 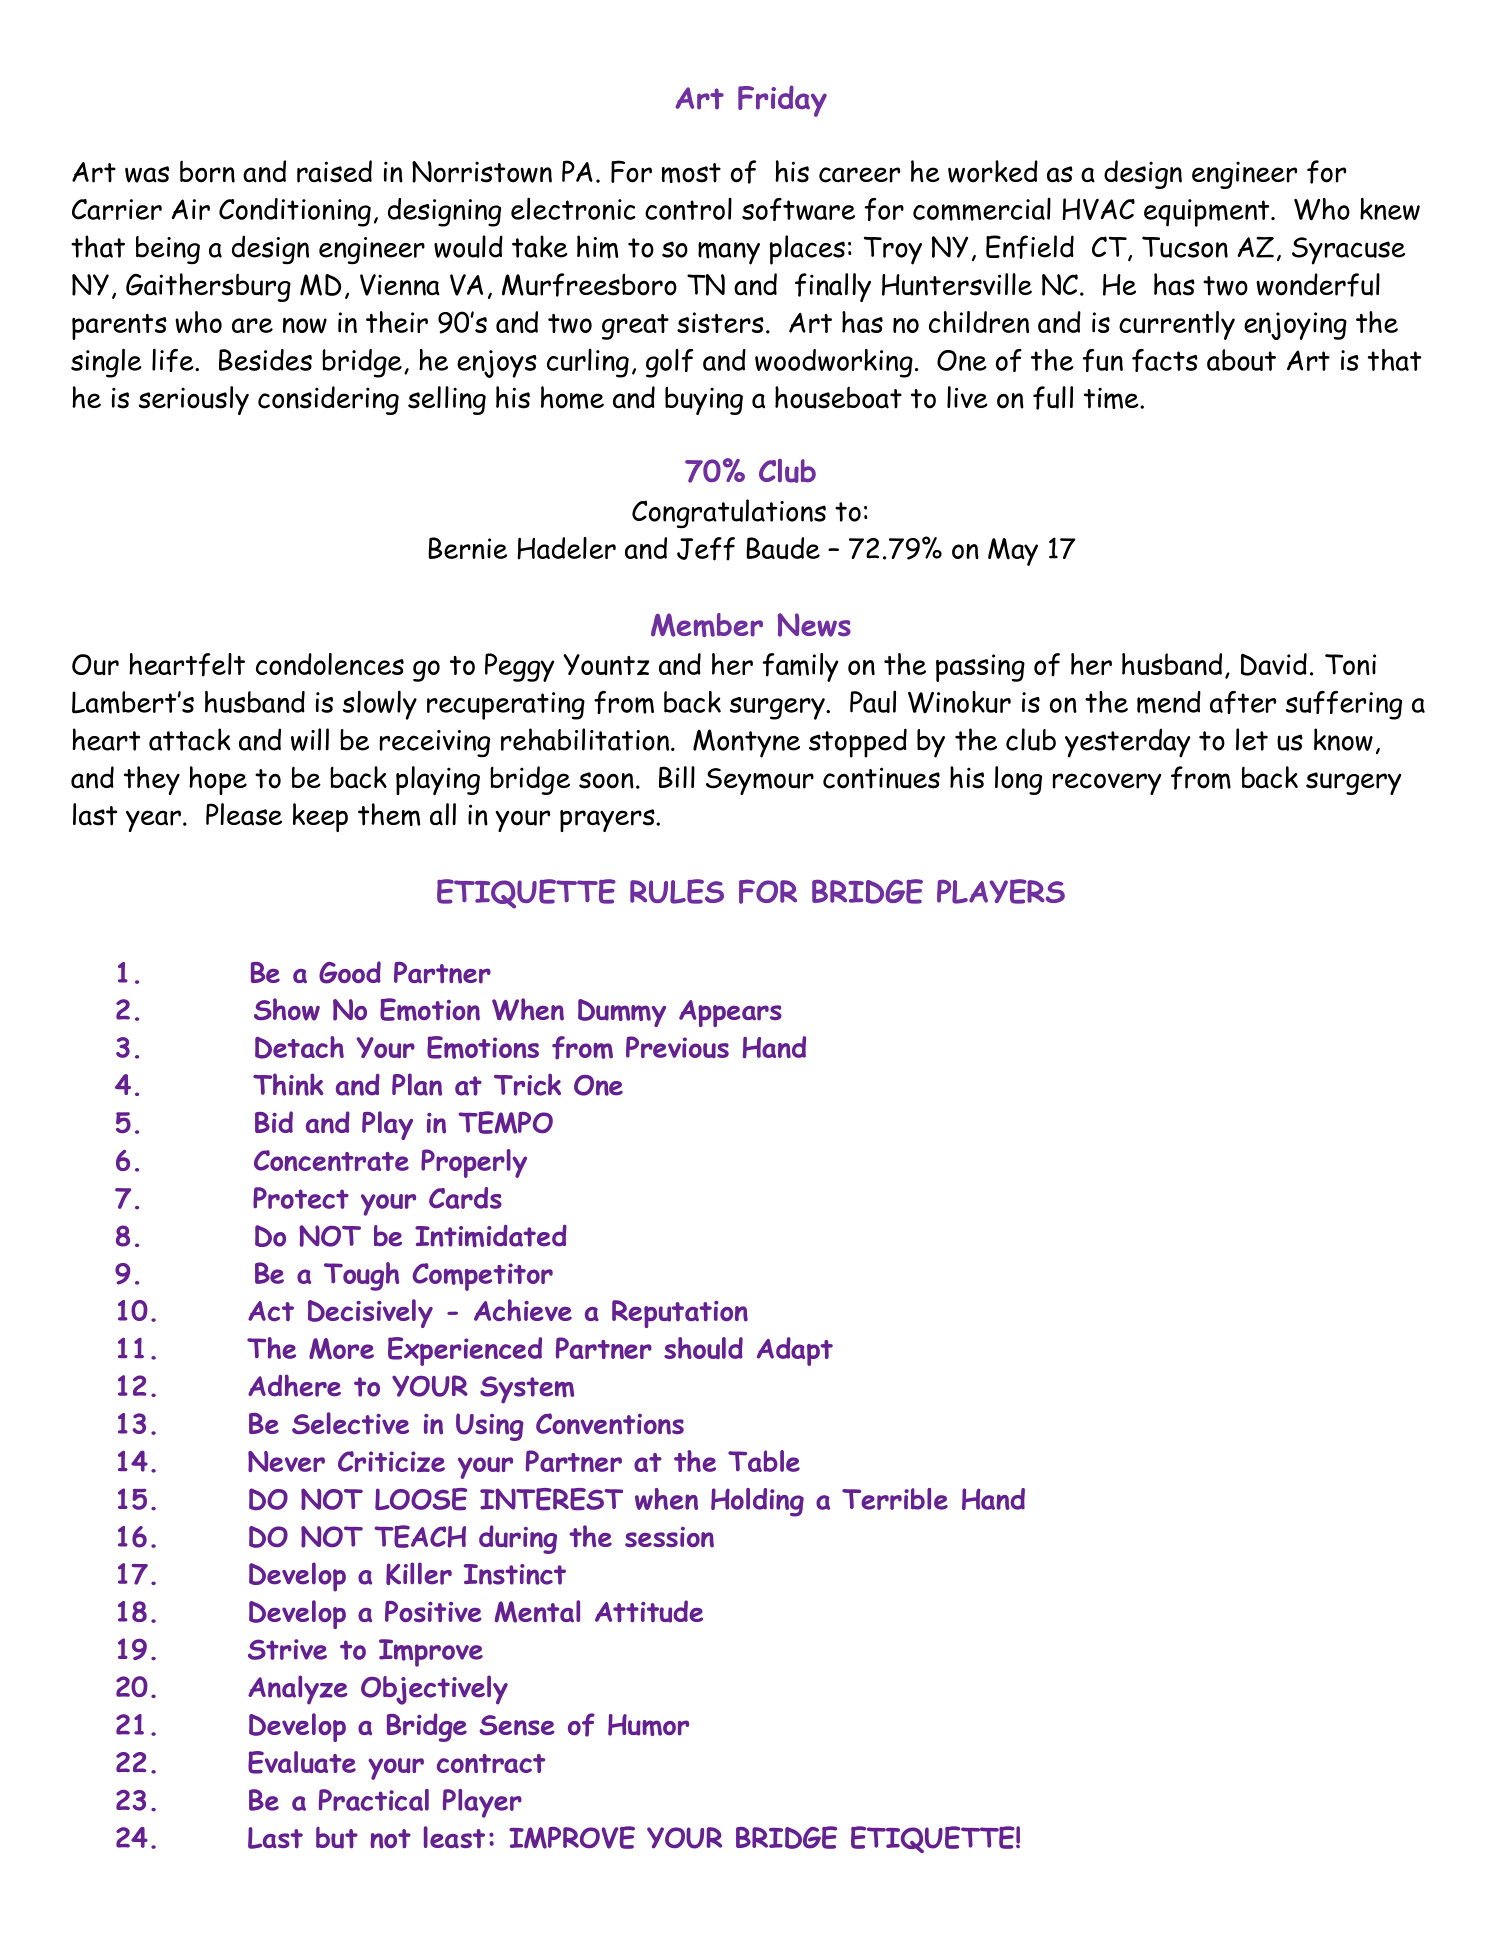 I want to click on most, so click(x=691, y=173).
